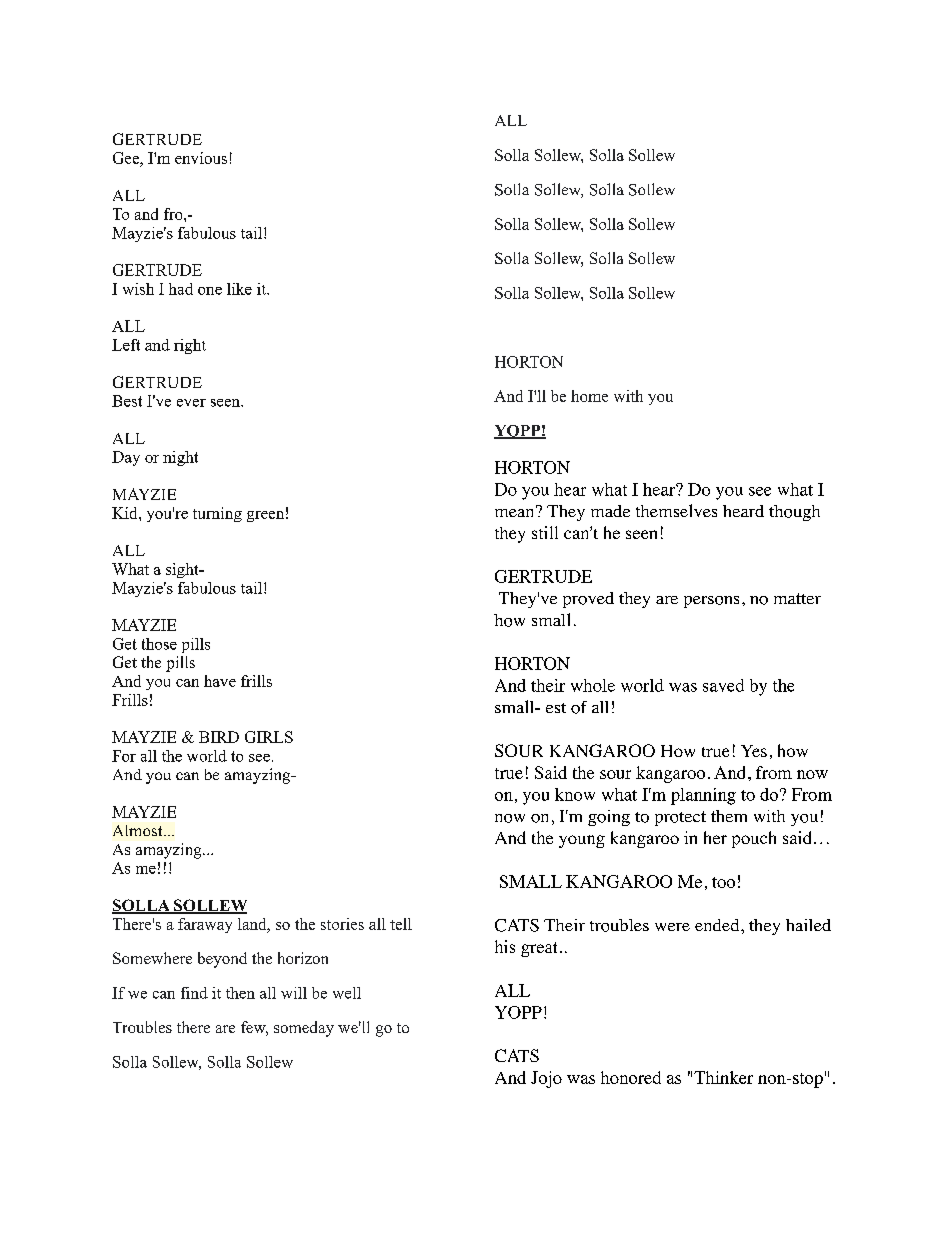 The image size is (952, 1233). What do you see at coordinates (582, 841) in the screenshot?
I see `young` at bounding box center [582, 841].
